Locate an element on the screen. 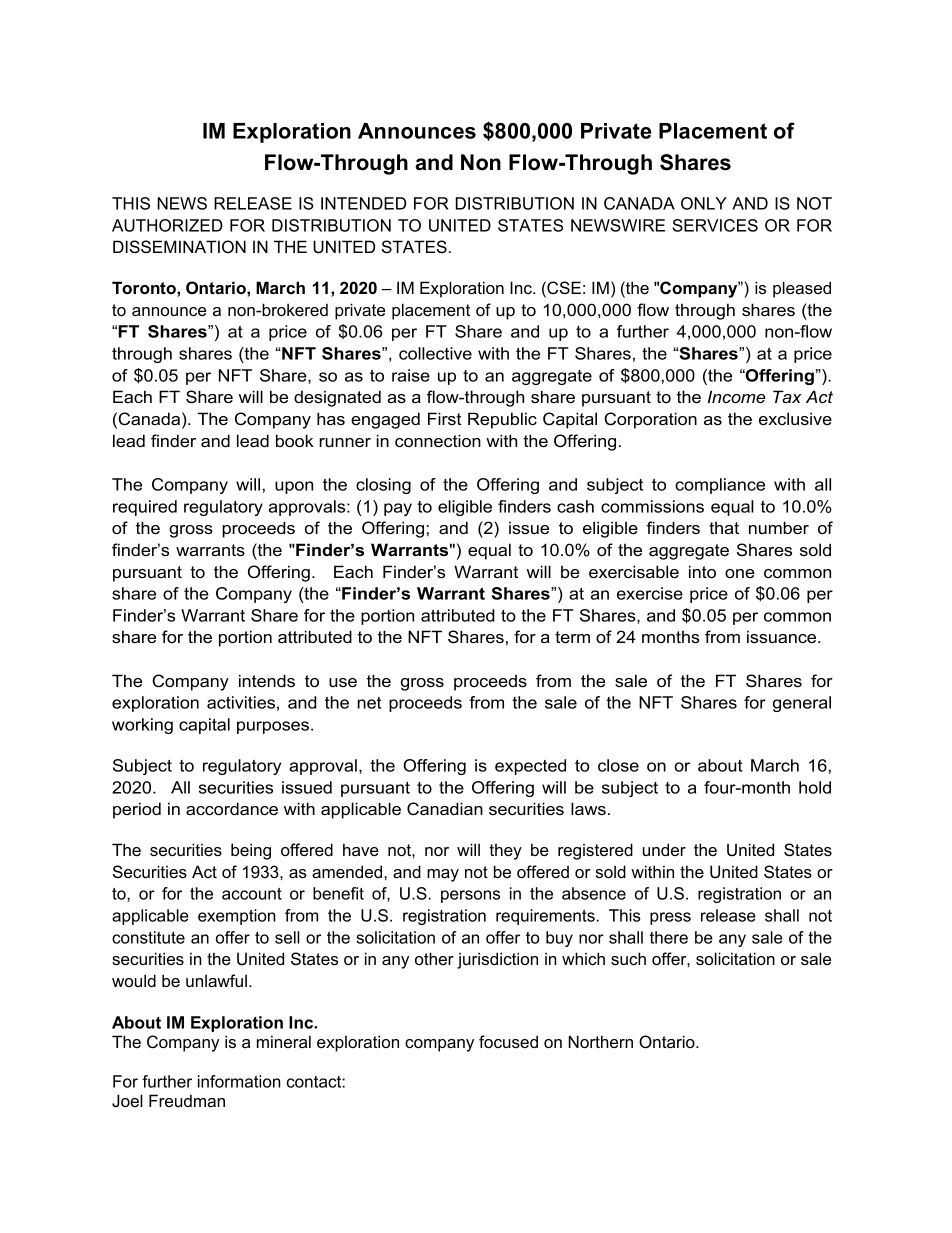  pay is located at coordinates (398, 509).
